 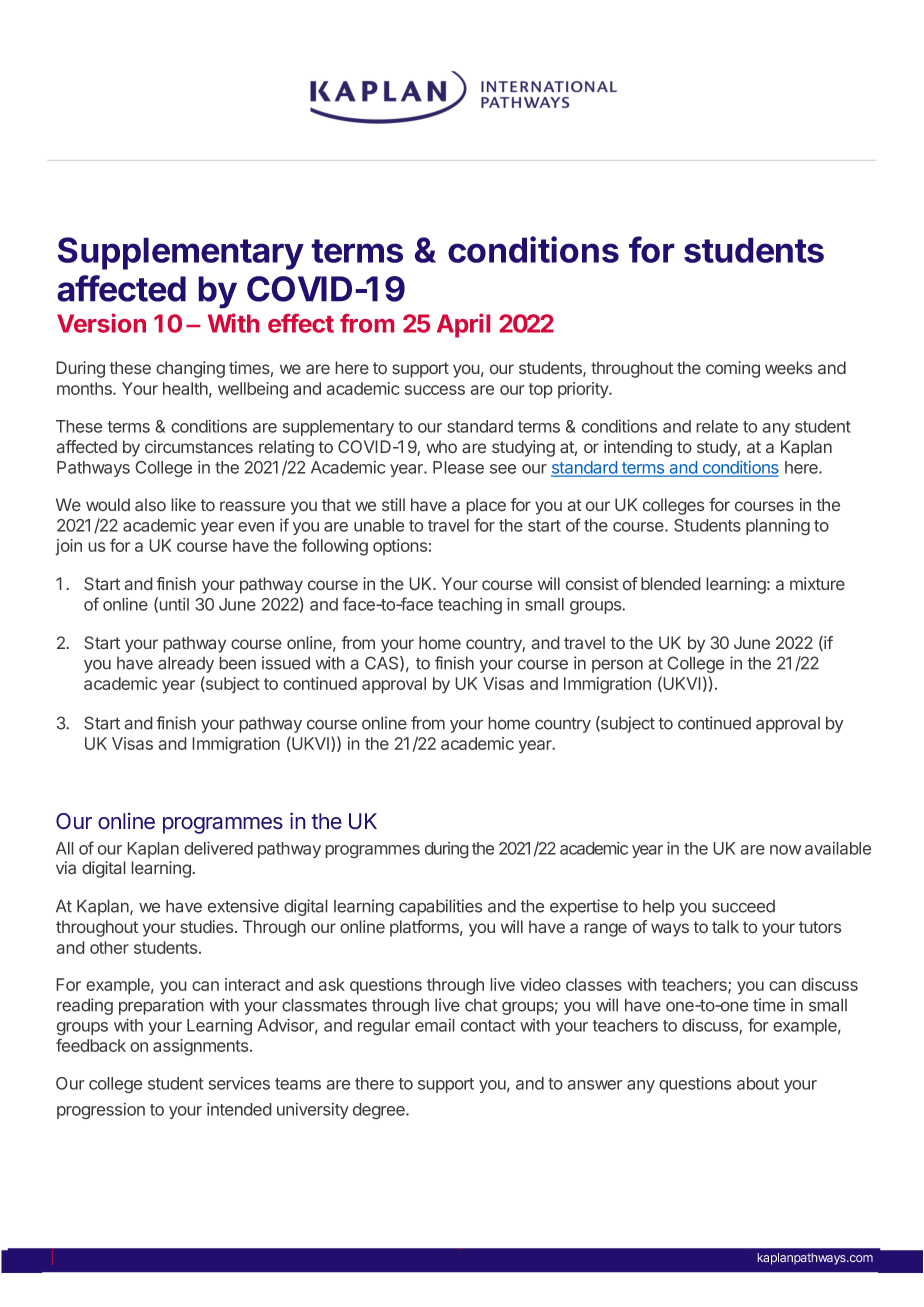 I want to click on capabilities, so click(x=441, y=907).
